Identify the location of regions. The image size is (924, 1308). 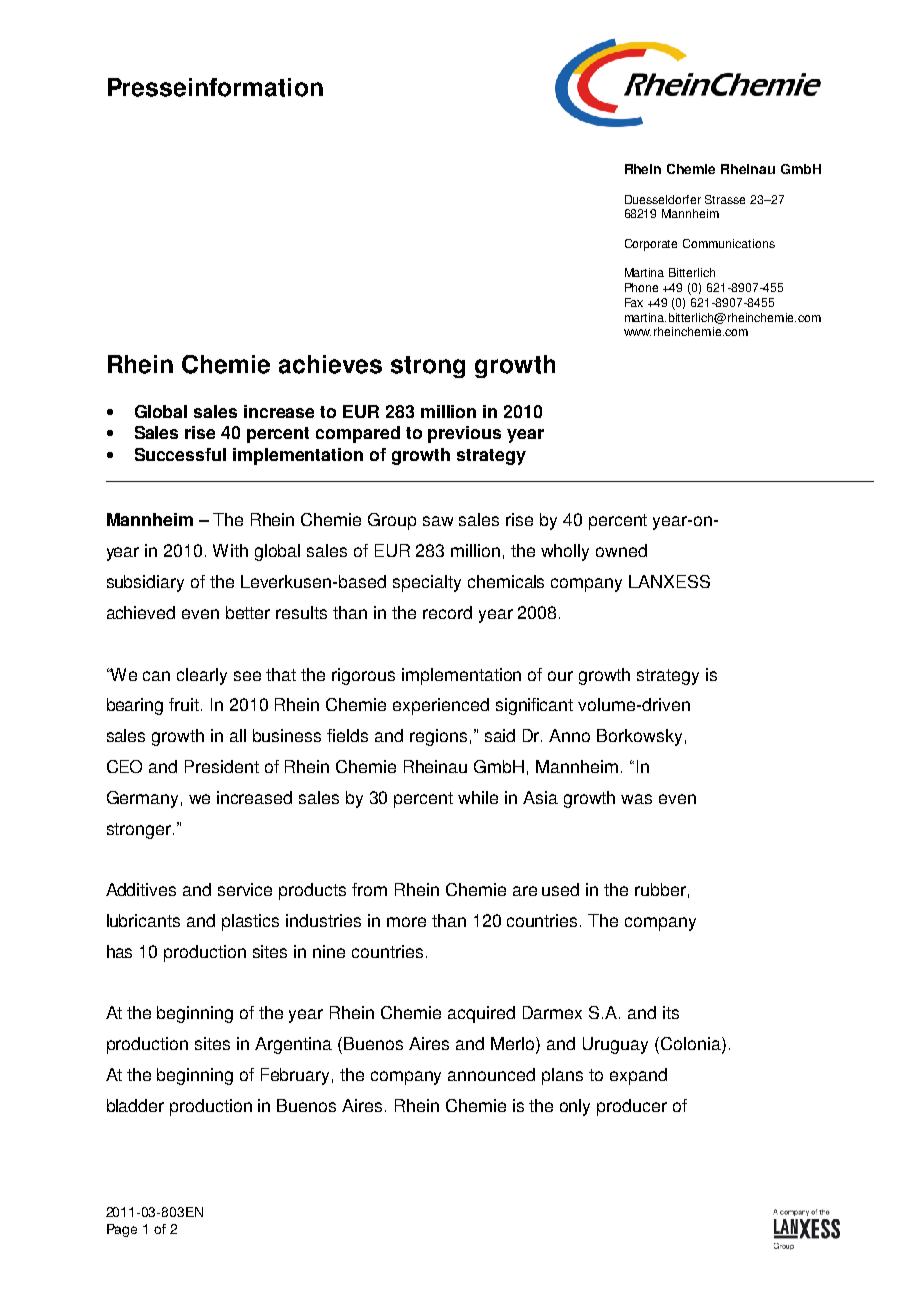
(438, 737).
